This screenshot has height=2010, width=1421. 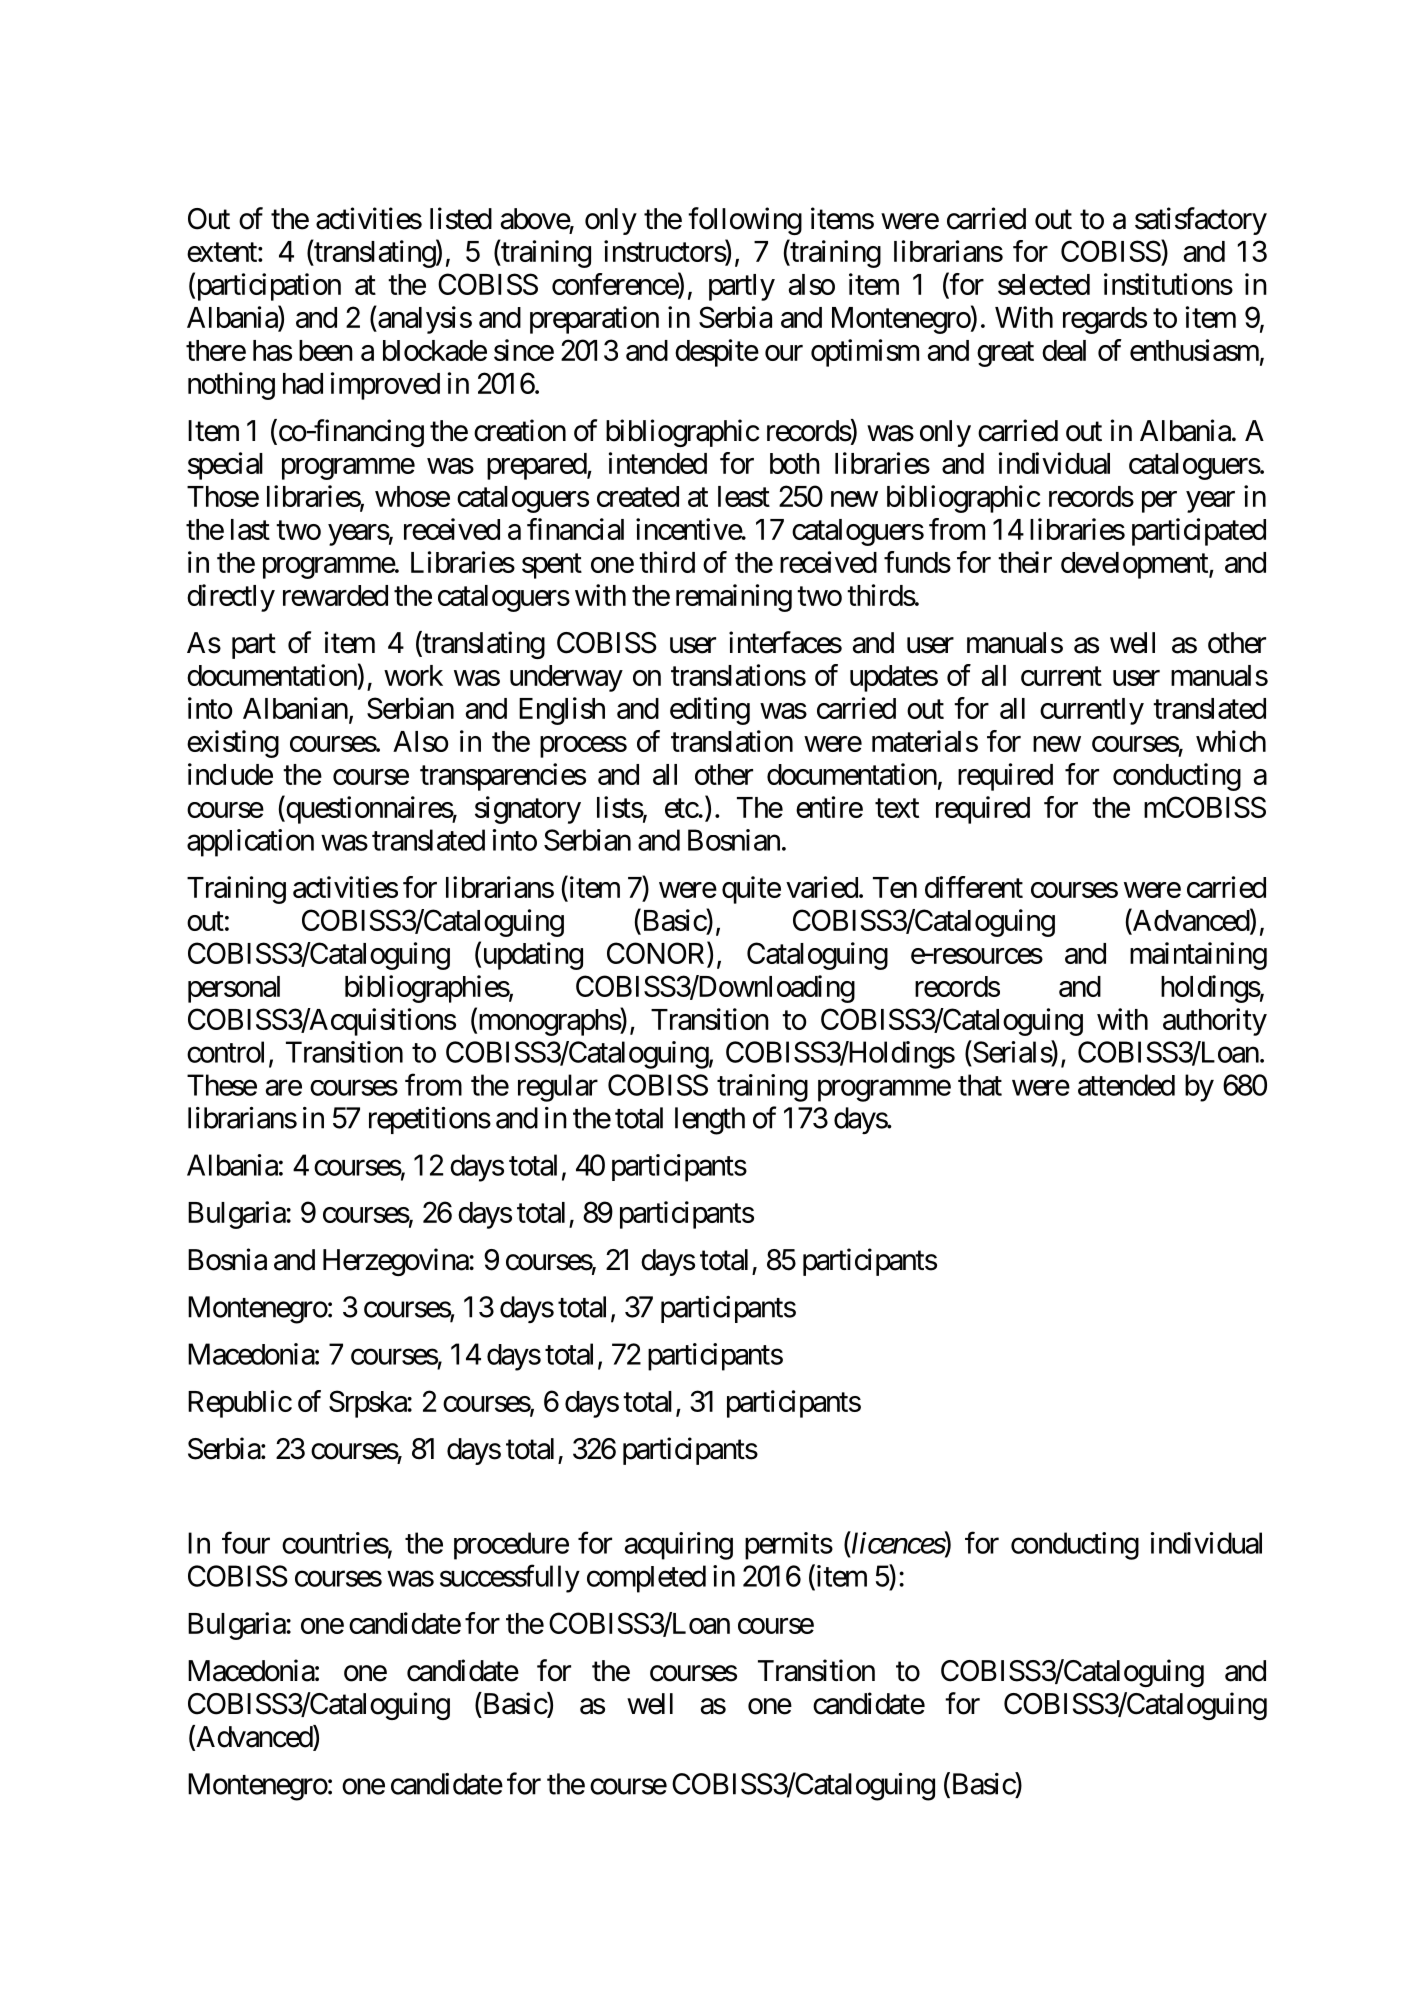 What do you see at coordinates (974, 887) in the screenshot?
I see `different` at bounding box center [974, 887].
